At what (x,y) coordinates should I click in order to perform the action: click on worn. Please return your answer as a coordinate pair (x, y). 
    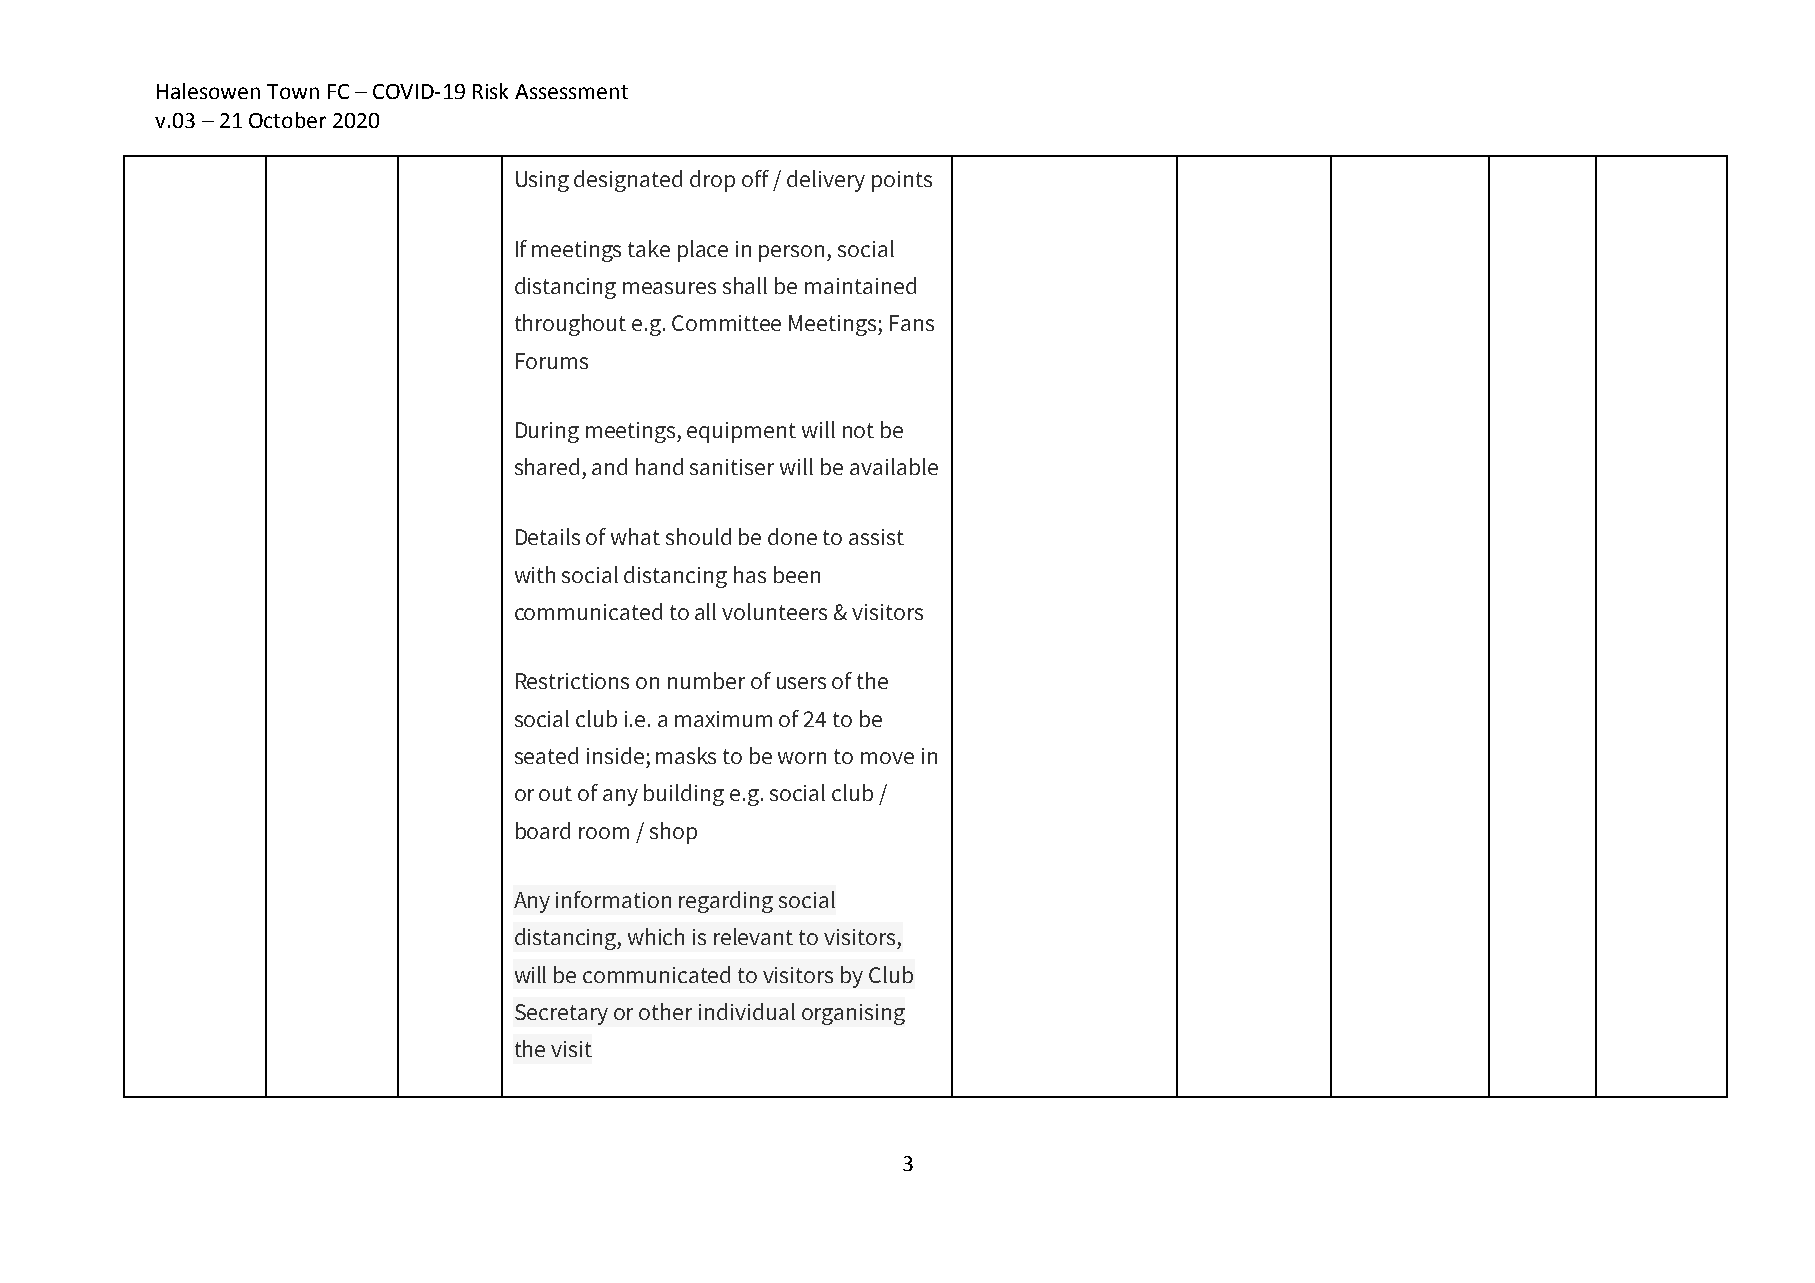
    Looking at the image, I should click on (802, 758).
